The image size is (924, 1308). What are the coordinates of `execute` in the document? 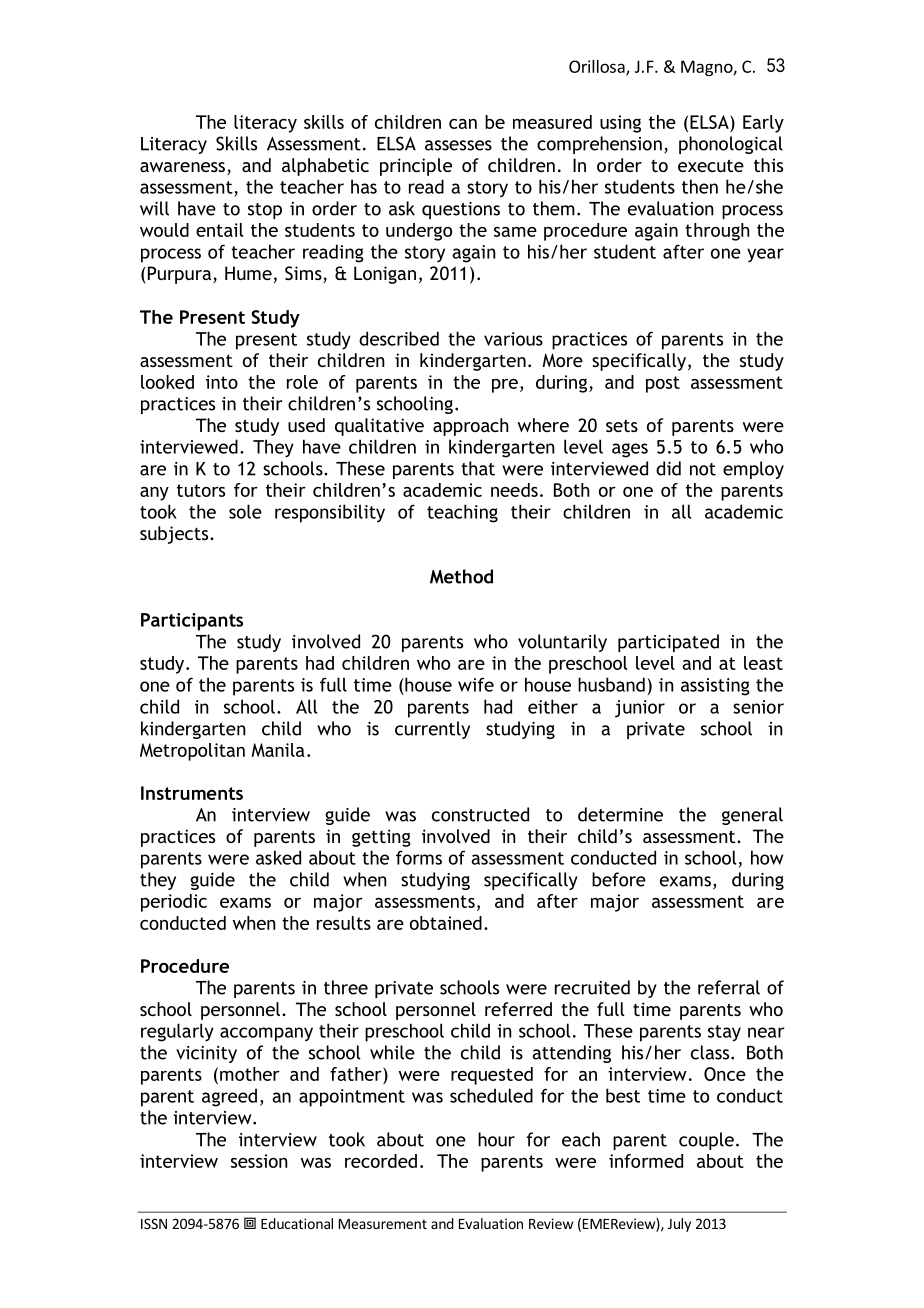 It's located at (711, 165).
